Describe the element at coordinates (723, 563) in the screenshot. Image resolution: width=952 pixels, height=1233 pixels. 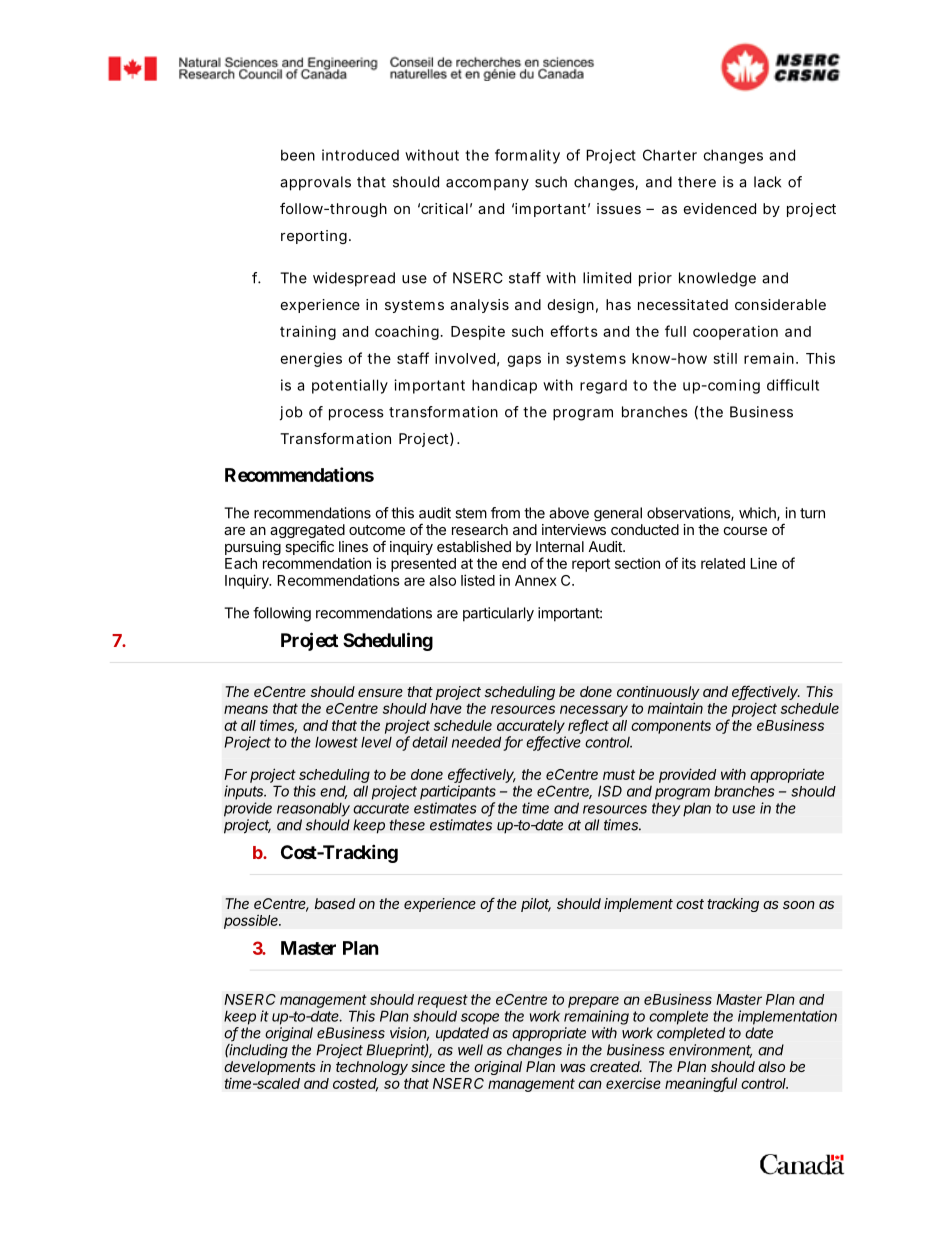
I see `related` at that location.
